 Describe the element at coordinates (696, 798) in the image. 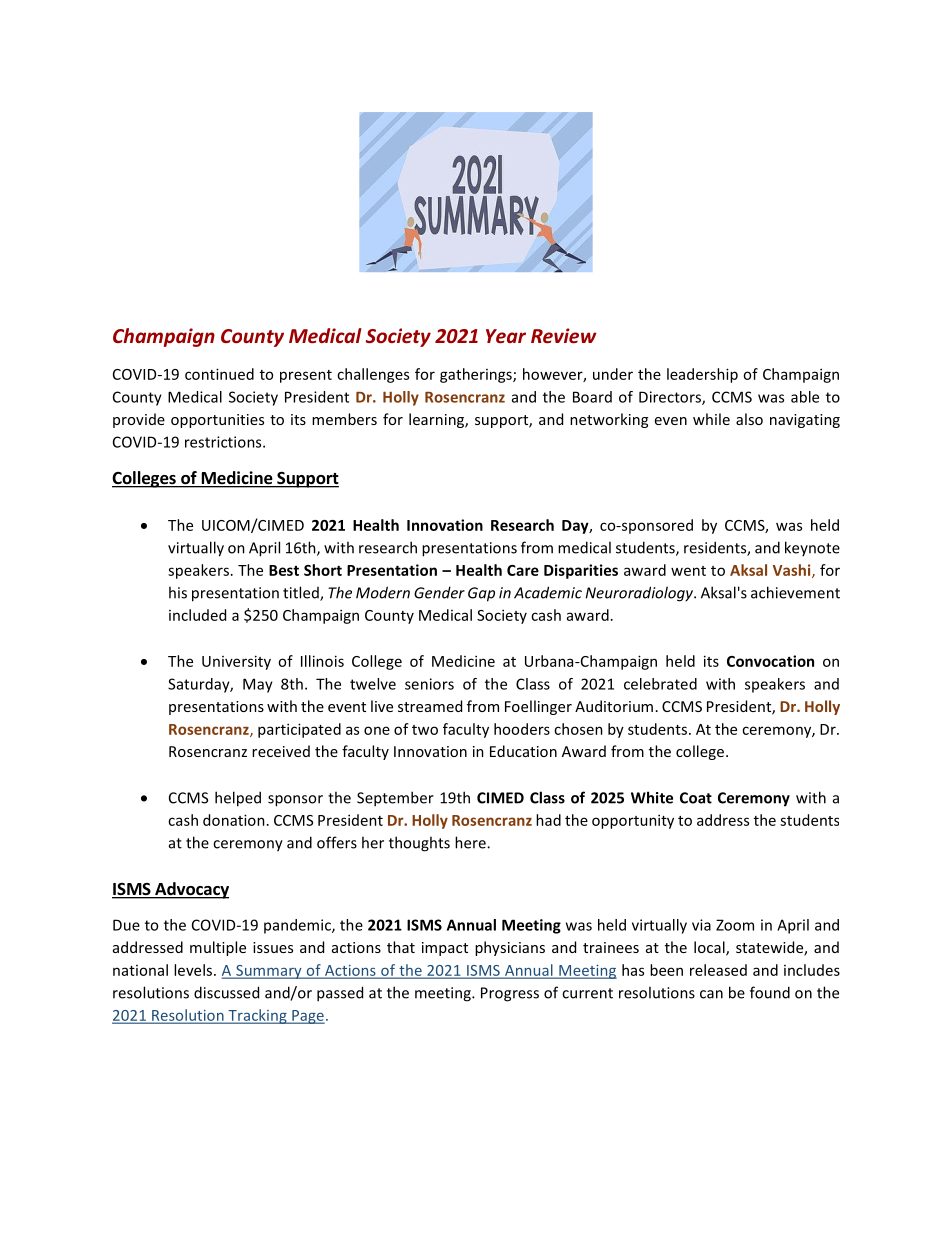

I see `Coat` at that location.
